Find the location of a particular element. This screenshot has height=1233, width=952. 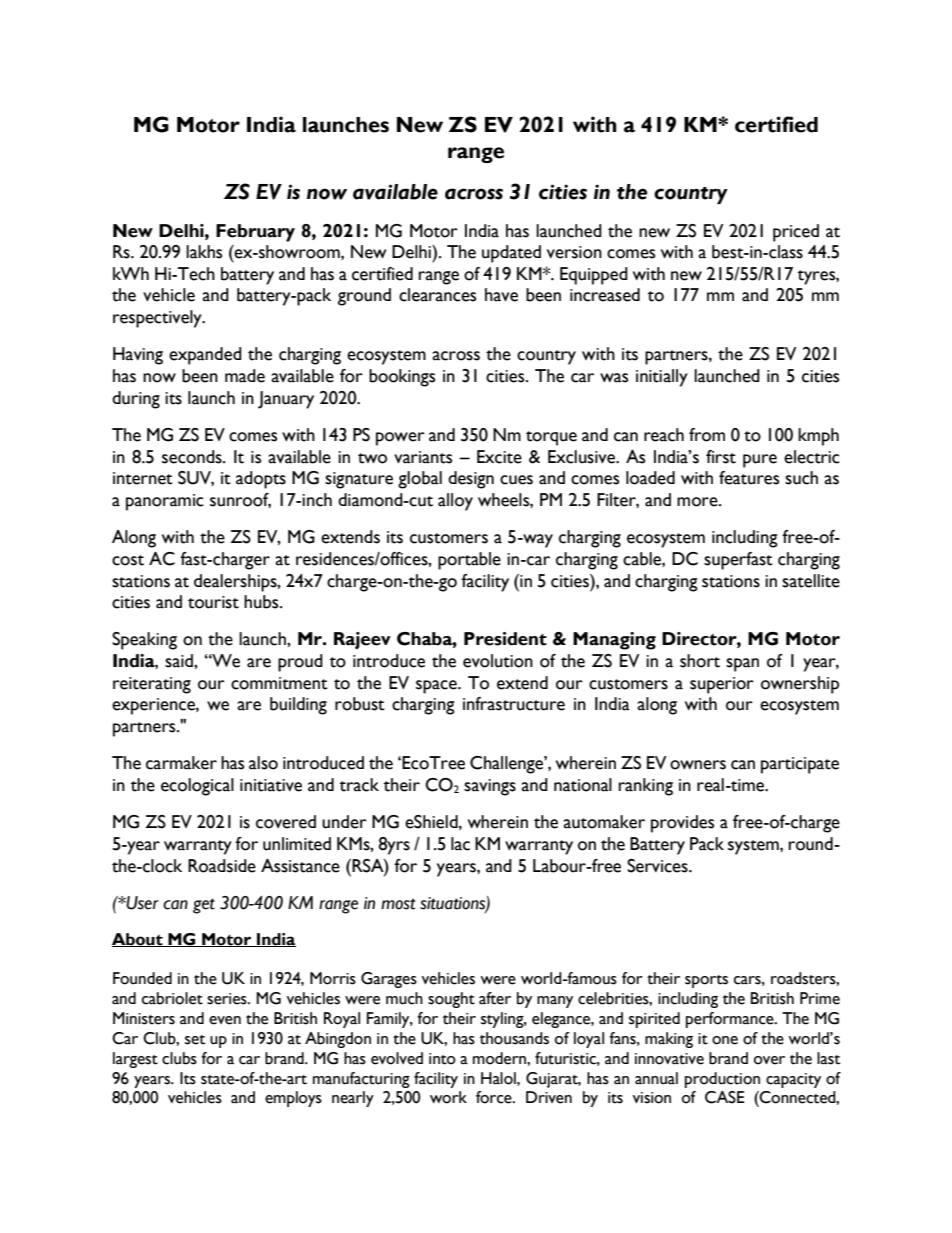

priced is located at coordinates (796, 233).
